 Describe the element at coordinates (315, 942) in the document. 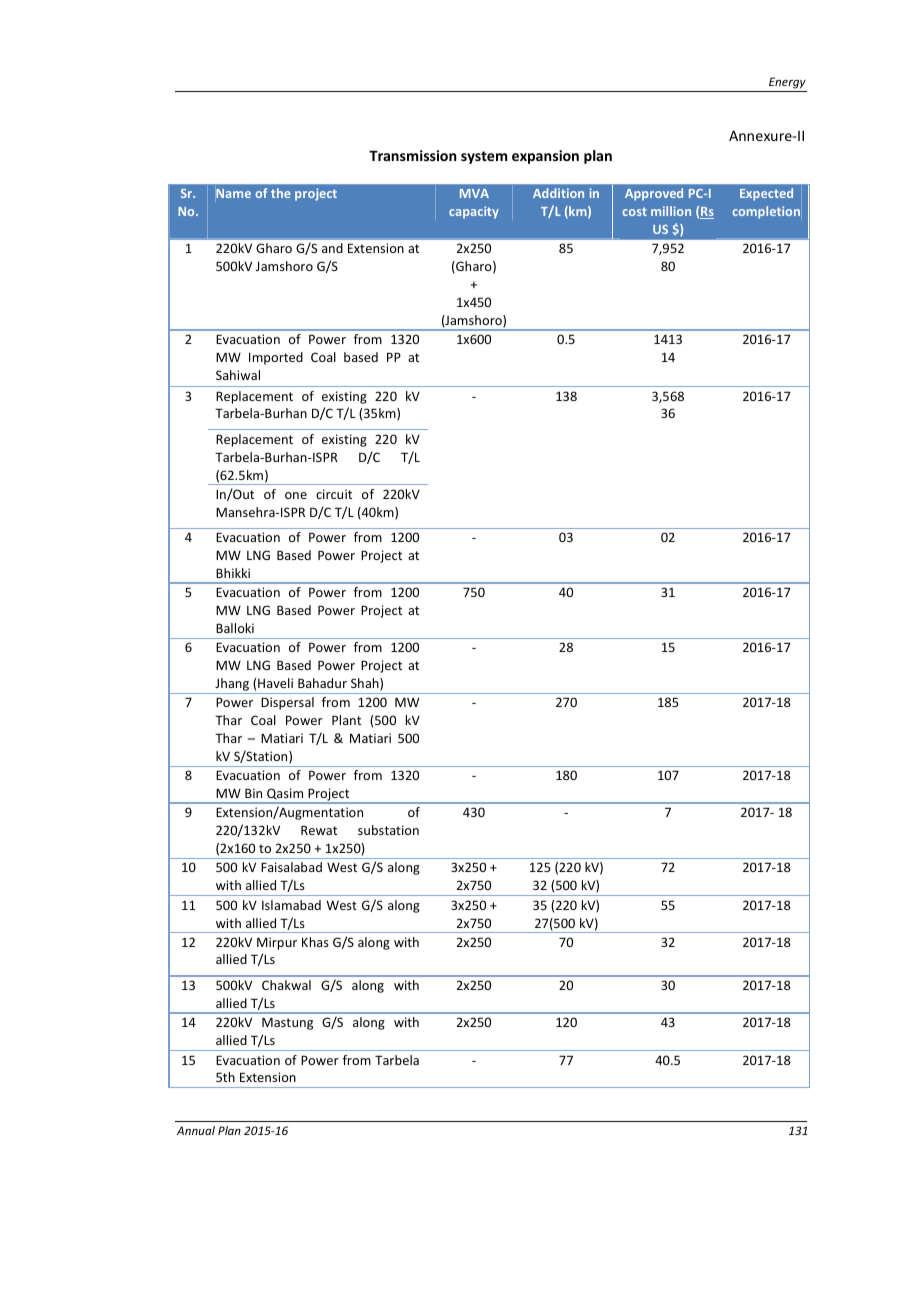

I see `Khas` at that location.
